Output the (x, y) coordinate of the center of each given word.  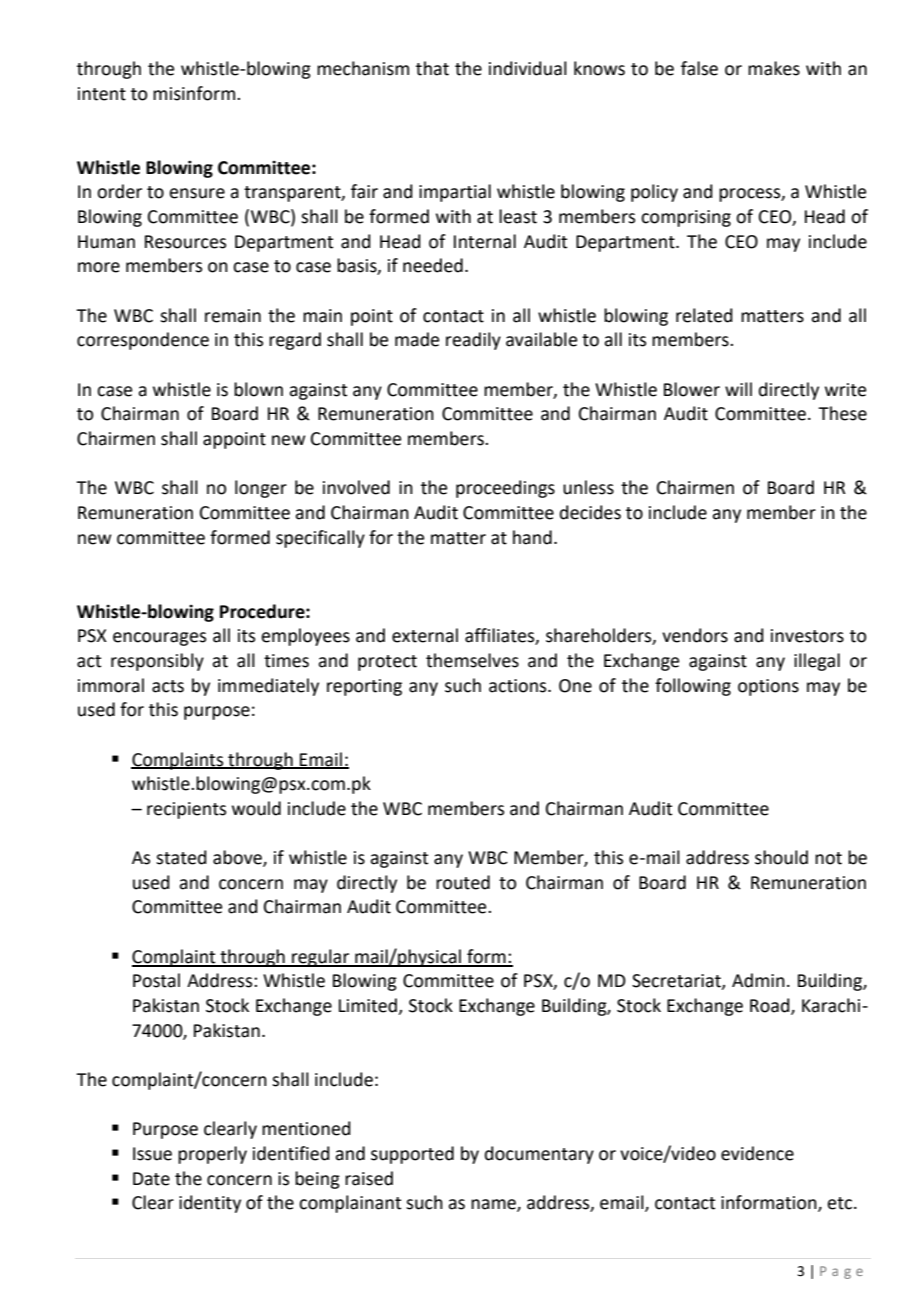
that (432, 68)
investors (807, 636)
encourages (159, 639)
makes (774, 68)
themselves (472, 660)
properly (212, 1155)
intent (102, 94)
